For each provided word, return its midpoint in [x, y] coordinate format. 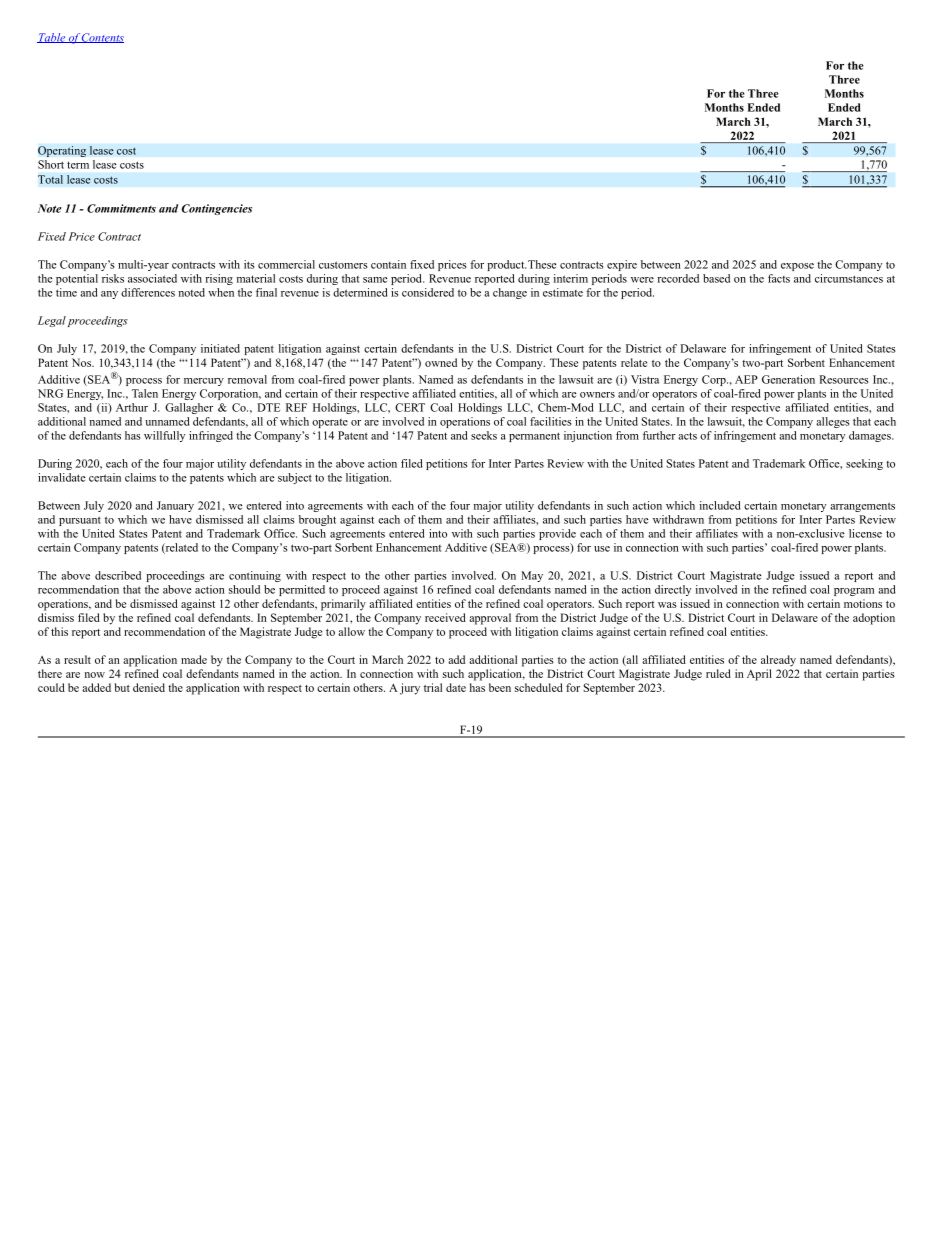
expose [797, 267]
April [759, 675]
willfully [164, 436]
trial [433, 687]
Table [52, 38]
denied [149, 687]
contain [388, 264]
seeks [484, 435]
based [716, 278]
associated [152, 278]
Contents [102, 38]
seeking [864, 464]
